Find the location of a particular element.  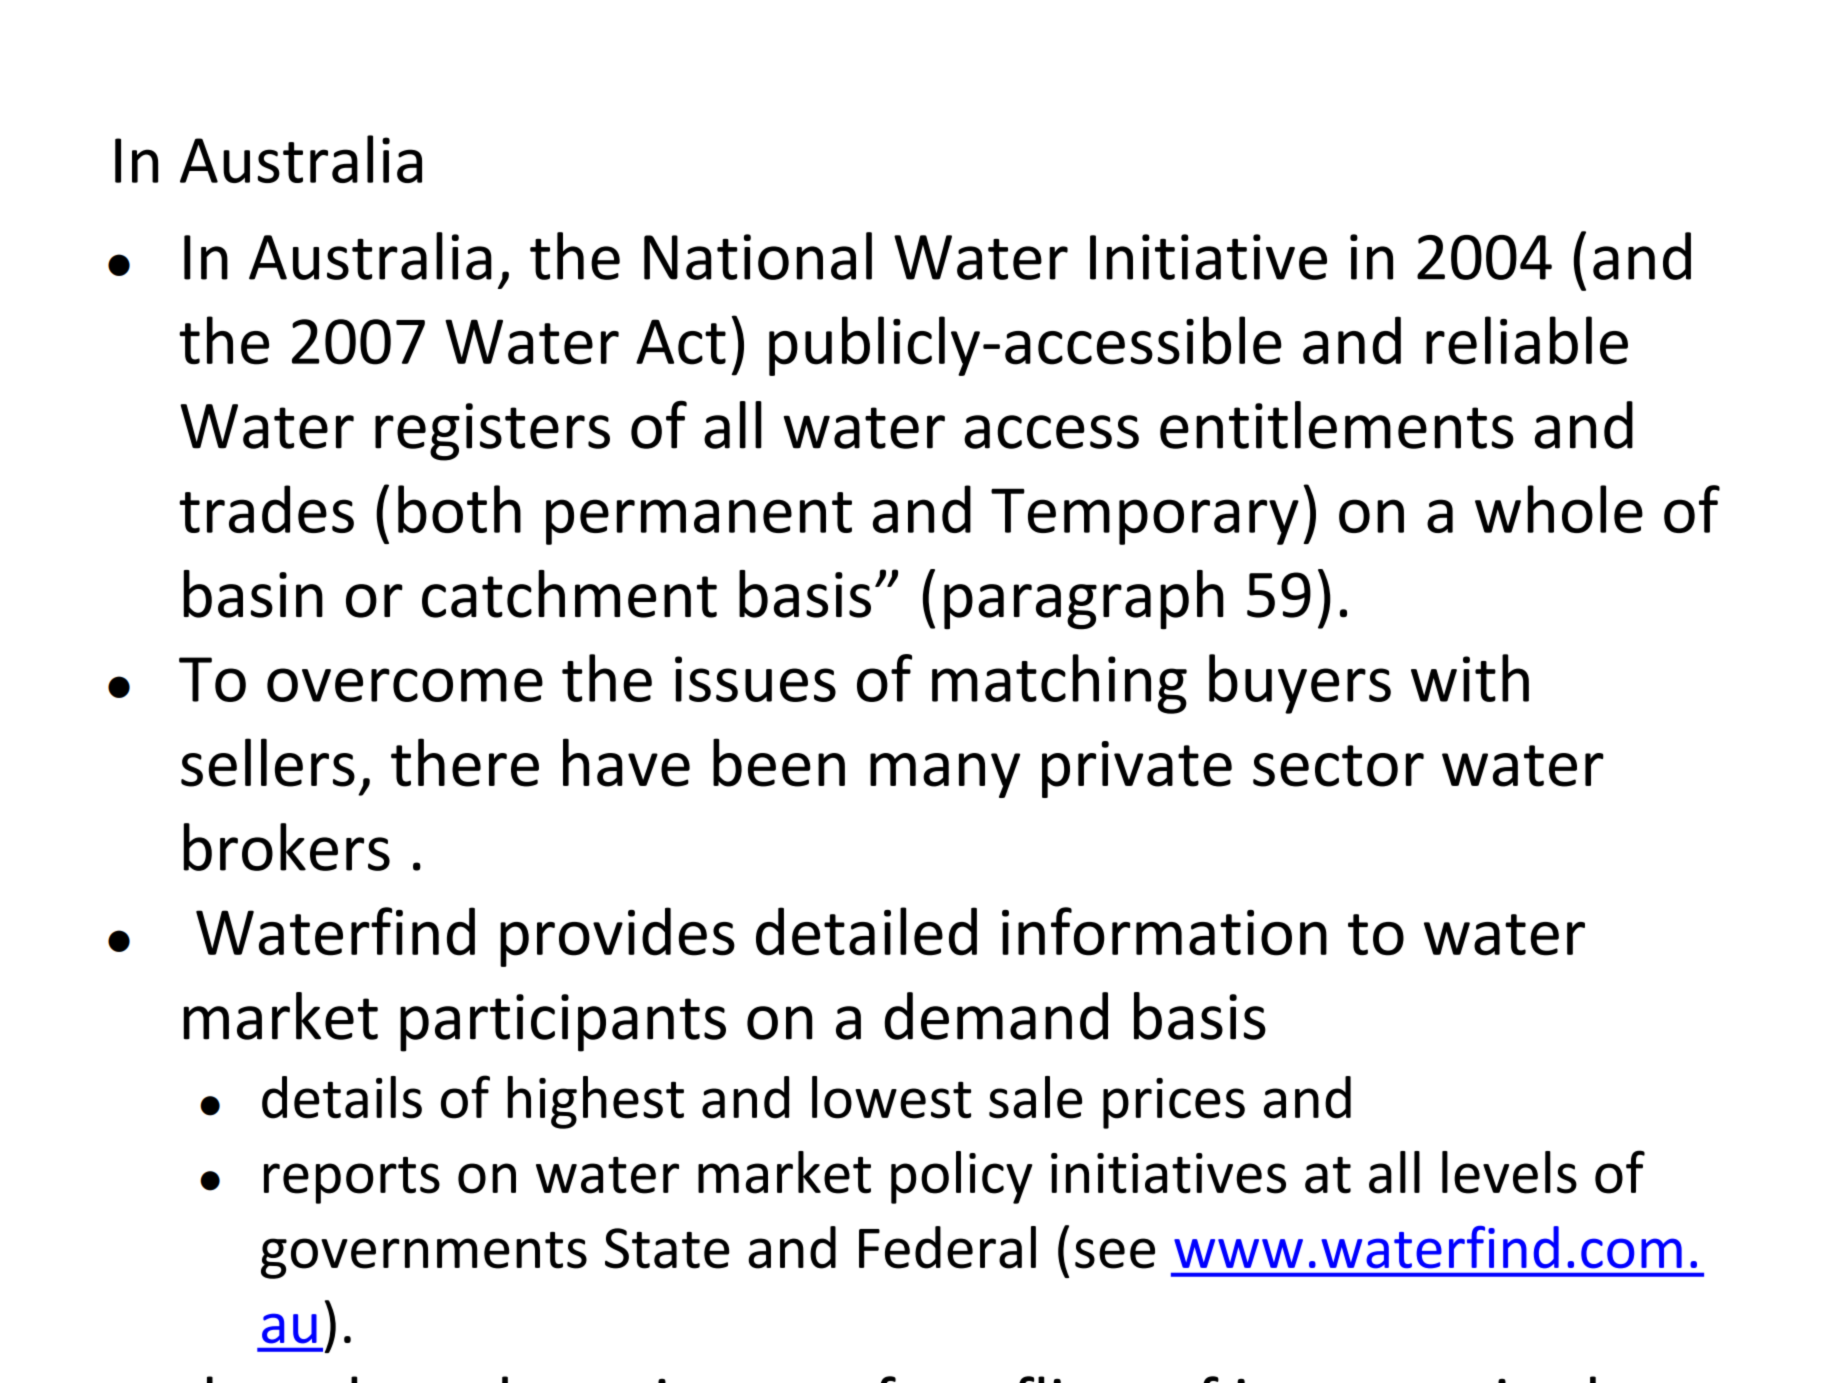

basin is located at coordinates (253, 594).
